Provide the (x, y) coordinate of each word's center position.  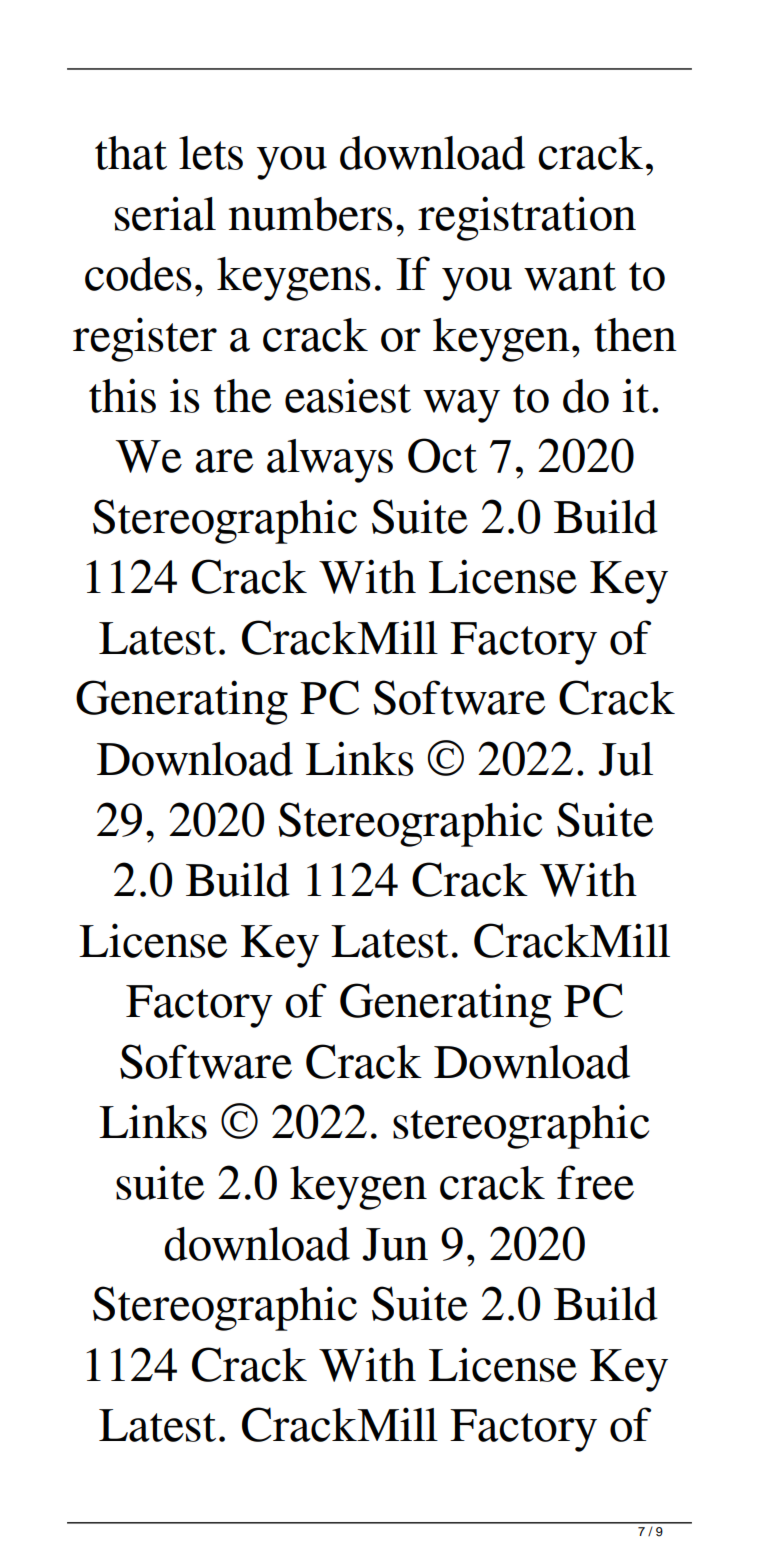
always (330, 461)
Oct (442, 455)
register (145, 339)
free (595, 1182)
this (122, 395)
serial (165, 213)
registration (527, 218)
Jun (395, 1244)
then (635, 335)
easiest (348, 395)
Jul (625, 759)
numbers (311, 214)
